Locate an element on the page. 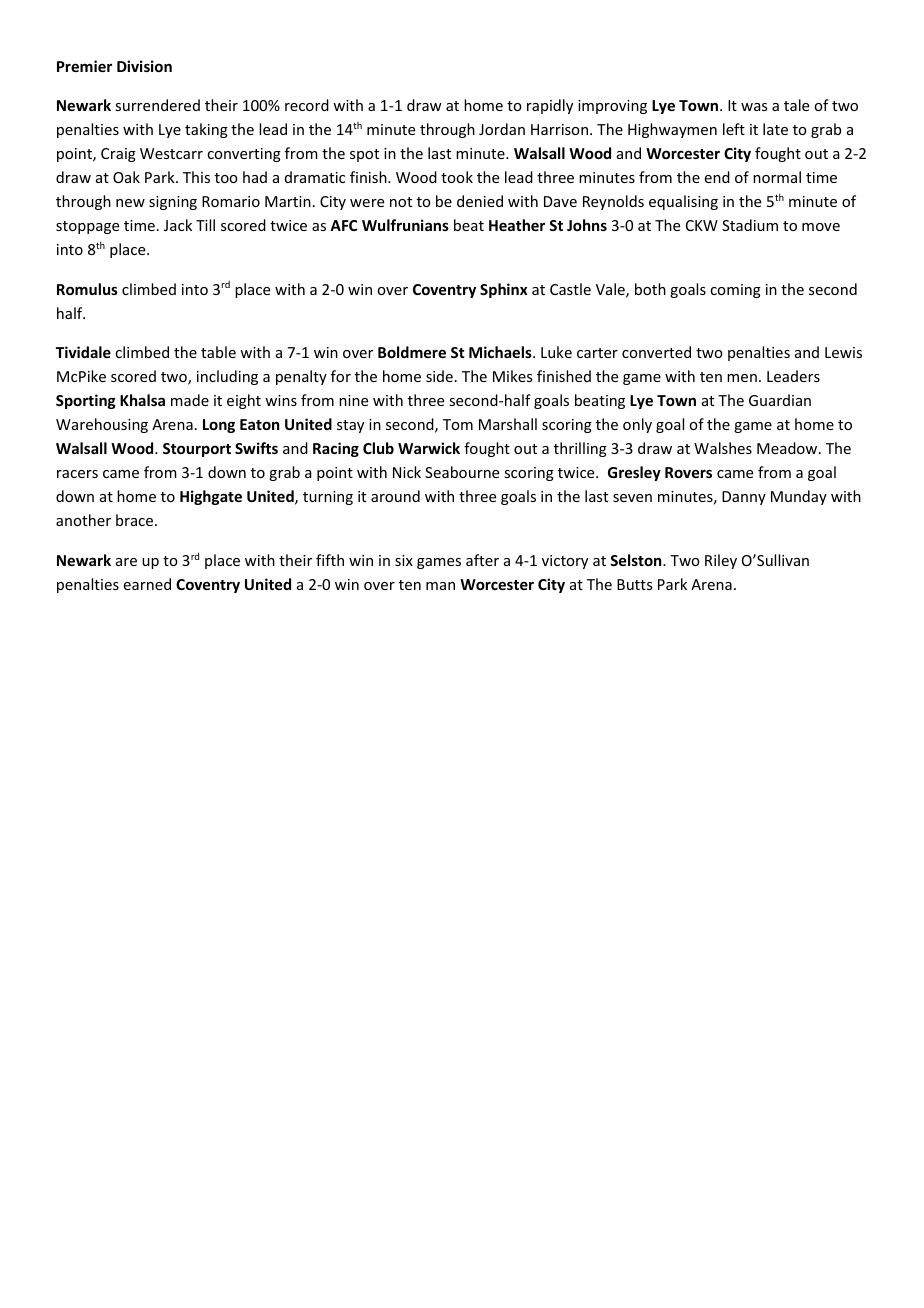 Image resolution: width=924 pixels, height=1308 pixels. move is located at coordinates (821, 227).
